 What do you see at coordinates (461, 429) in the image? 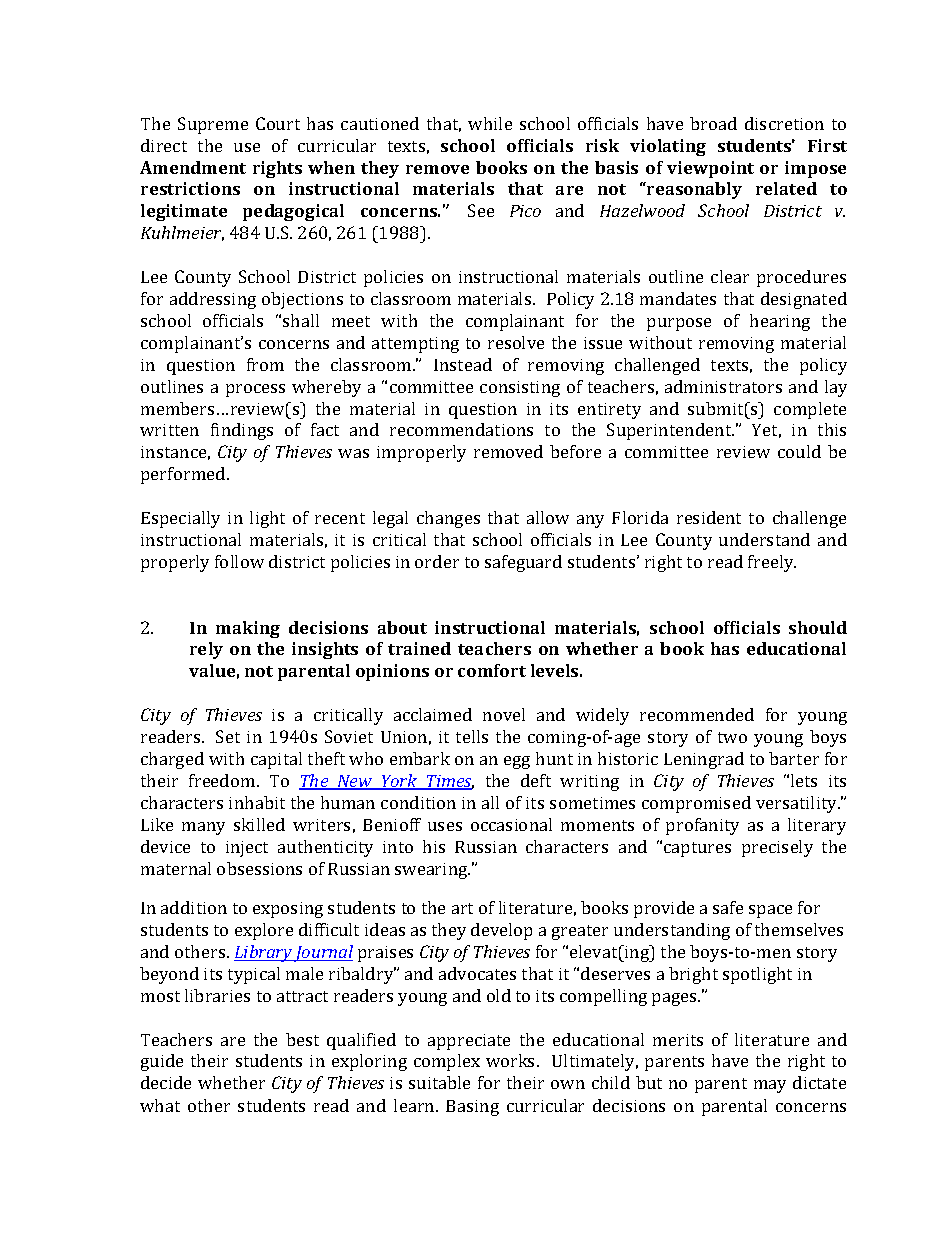
I see `recommendations` at bounding box center [461, 429].
